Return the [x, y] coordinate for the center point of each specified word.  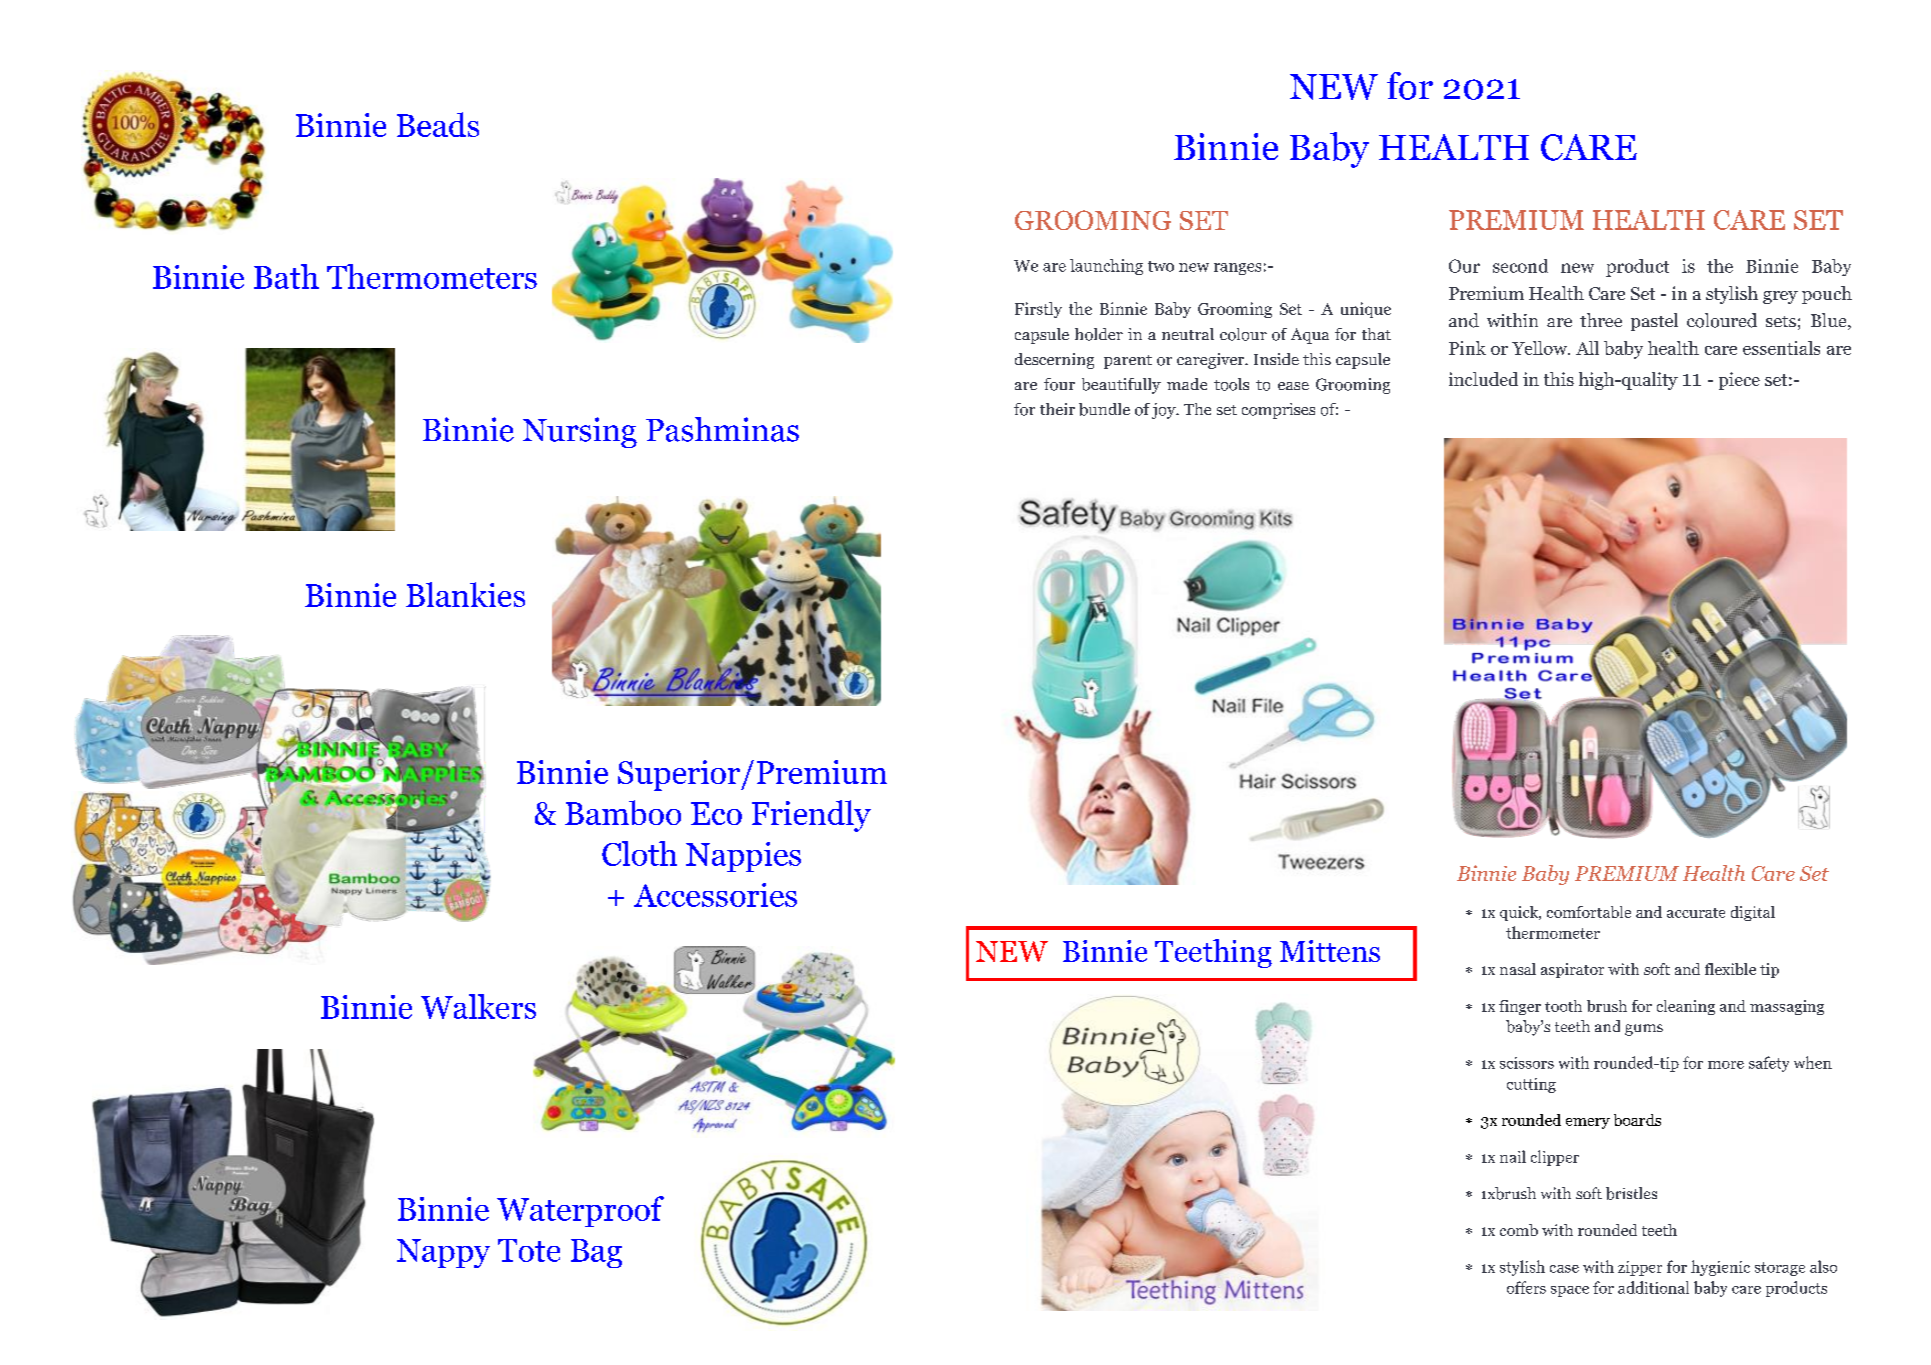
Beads [438, 124]
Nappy [443, 1253]
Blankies [465, 594]
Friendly [811, 816]
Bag [596, 1253]
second [1520, 266]
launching [1106, 267]
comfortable [1589, 912]
